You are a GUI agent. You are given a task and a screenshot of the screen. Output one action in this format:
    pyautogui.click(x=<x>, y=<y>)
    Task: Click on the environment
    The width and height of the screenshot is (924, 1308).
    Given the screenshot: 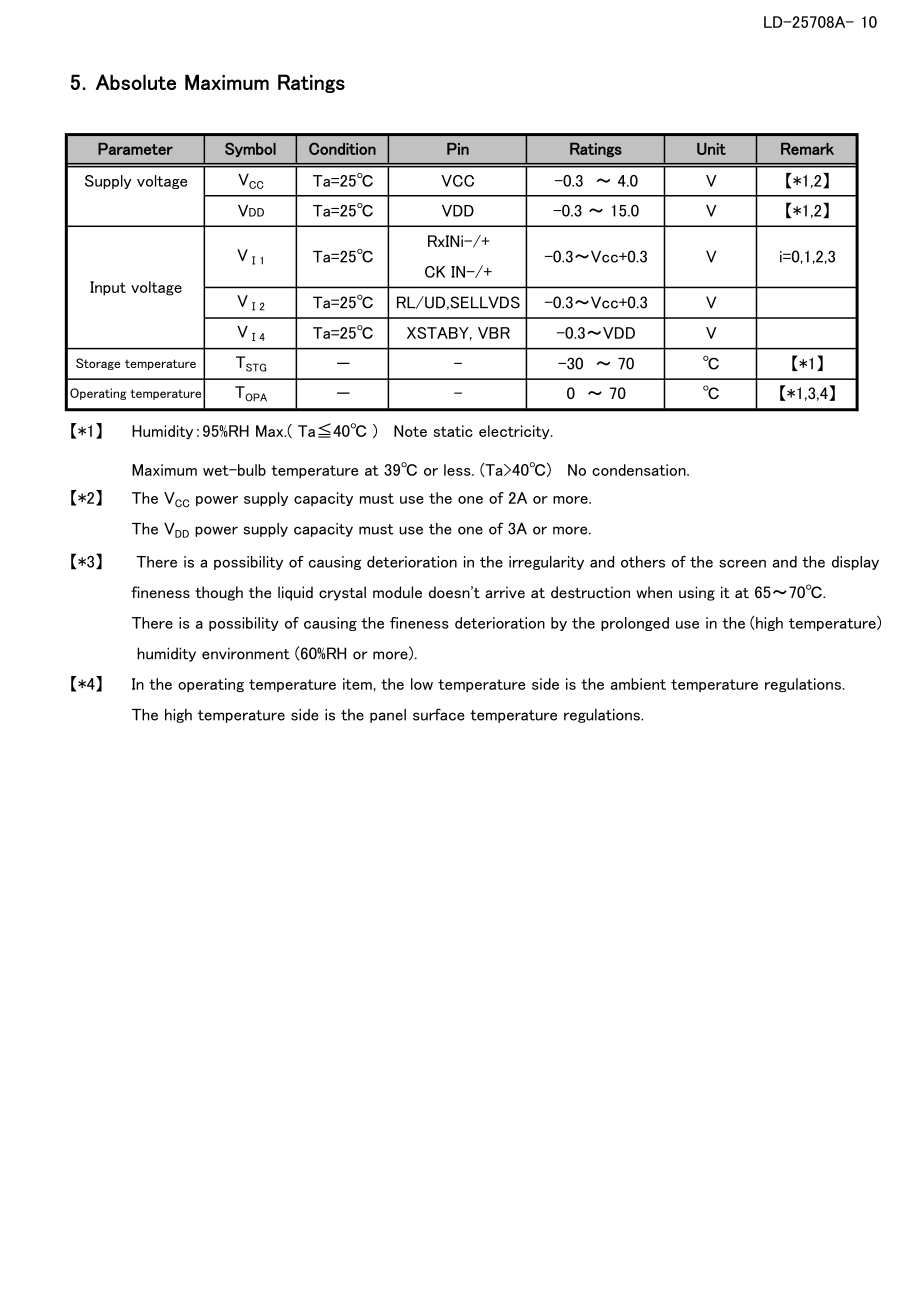 What is the action you would take?
    pyautogui.click(x=246, y=654)
